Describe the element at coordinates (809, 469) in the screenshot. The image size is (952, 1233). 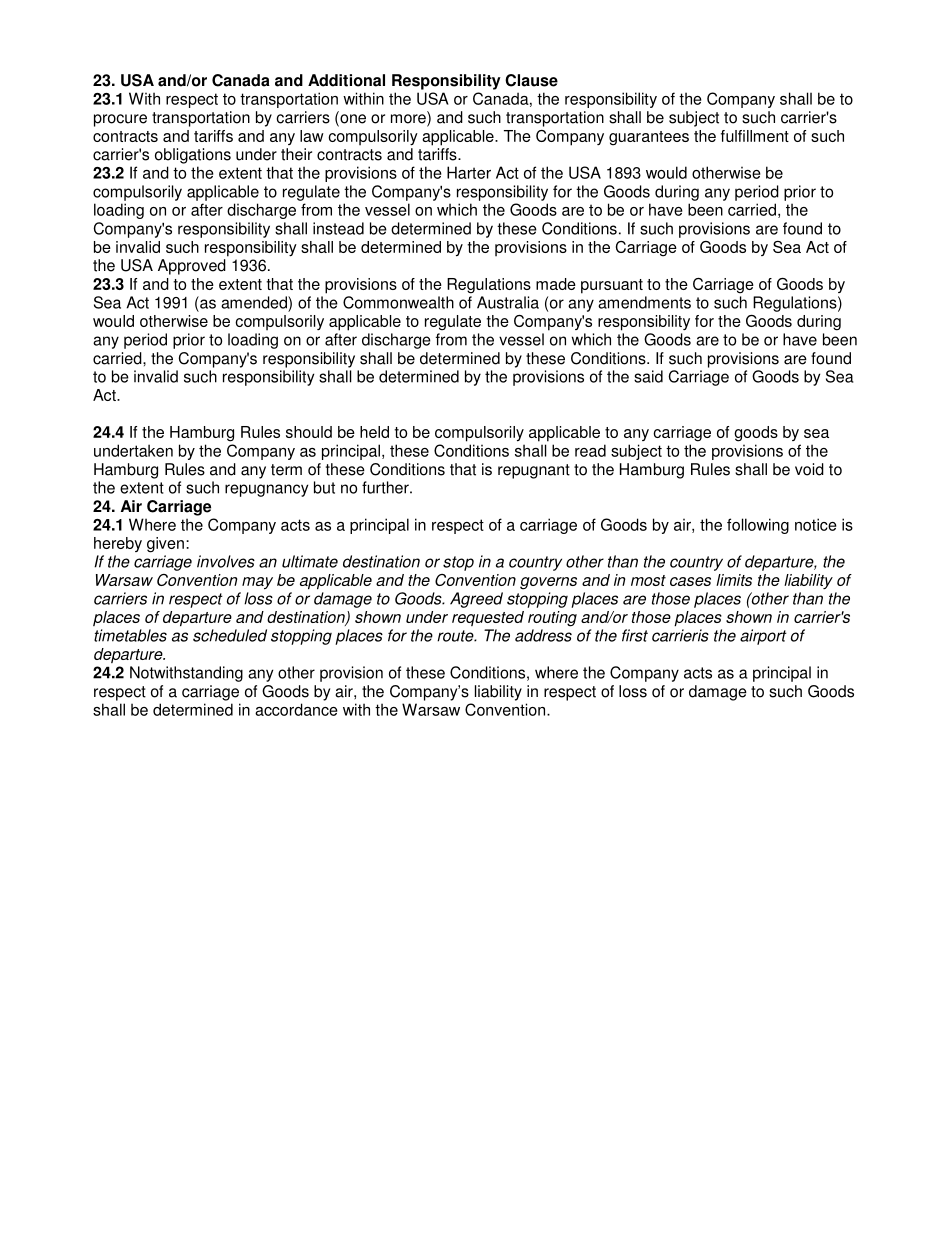
I see `void` at that location.
